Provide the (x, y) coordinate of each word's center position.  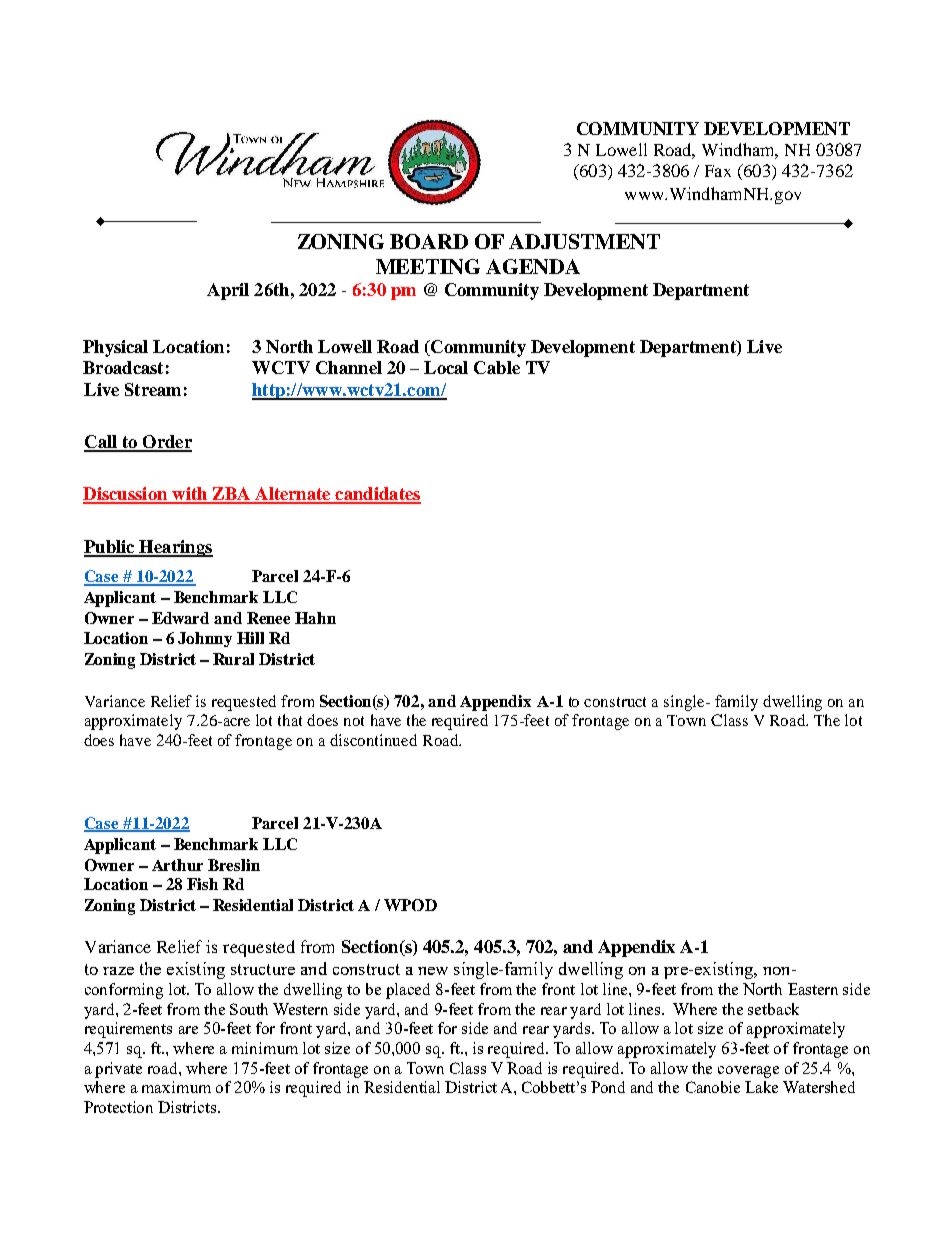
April (228, 291)
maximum (176, 1087)
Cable (497, 367)
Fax (718, 171)
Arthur (177, 865)
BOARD (429, 241)
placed (408, 991)
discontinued (373, 740)
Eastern (813, 989)
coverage (748, 1072)
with (189, 495)
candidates (377, 495)
